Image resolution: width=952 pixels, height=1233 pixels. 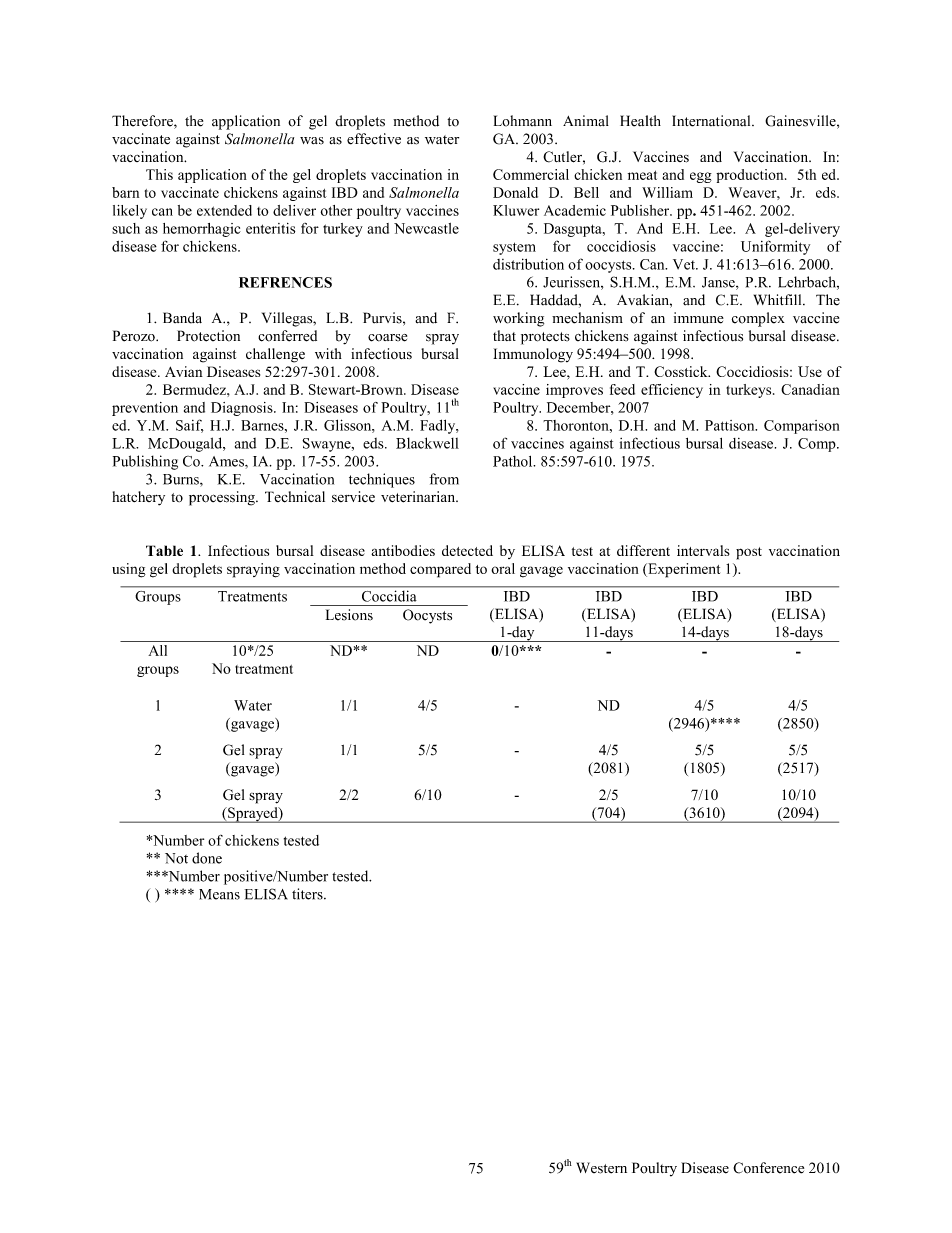 I want to click on Experiment, so click(x=683, y=570).
